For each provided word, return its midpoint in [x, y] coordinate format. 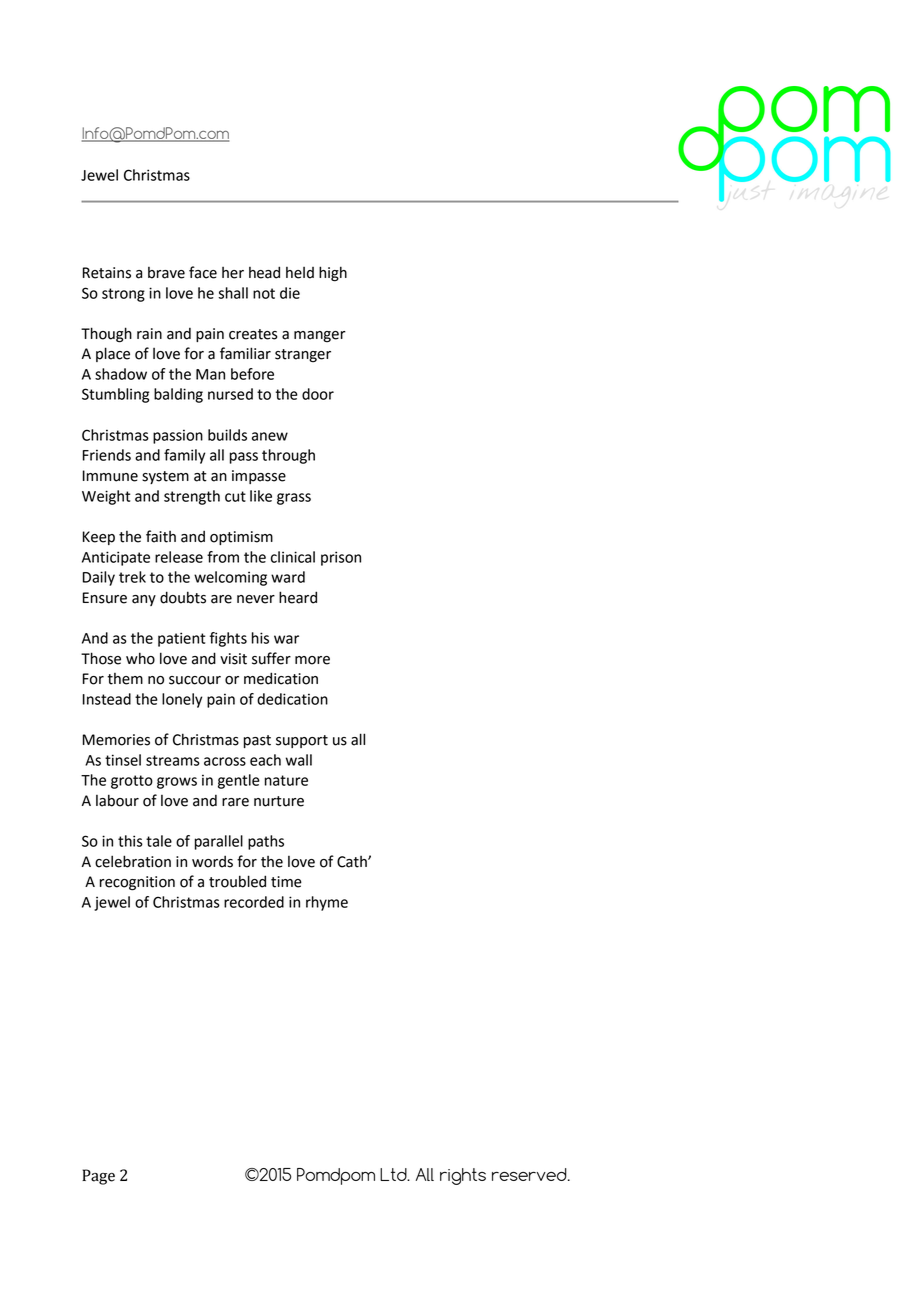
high [333, 274]
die [290, 293]
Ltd [394, 1174]
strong [123, 295]
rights [463, 1176]
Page [98, 1177]
